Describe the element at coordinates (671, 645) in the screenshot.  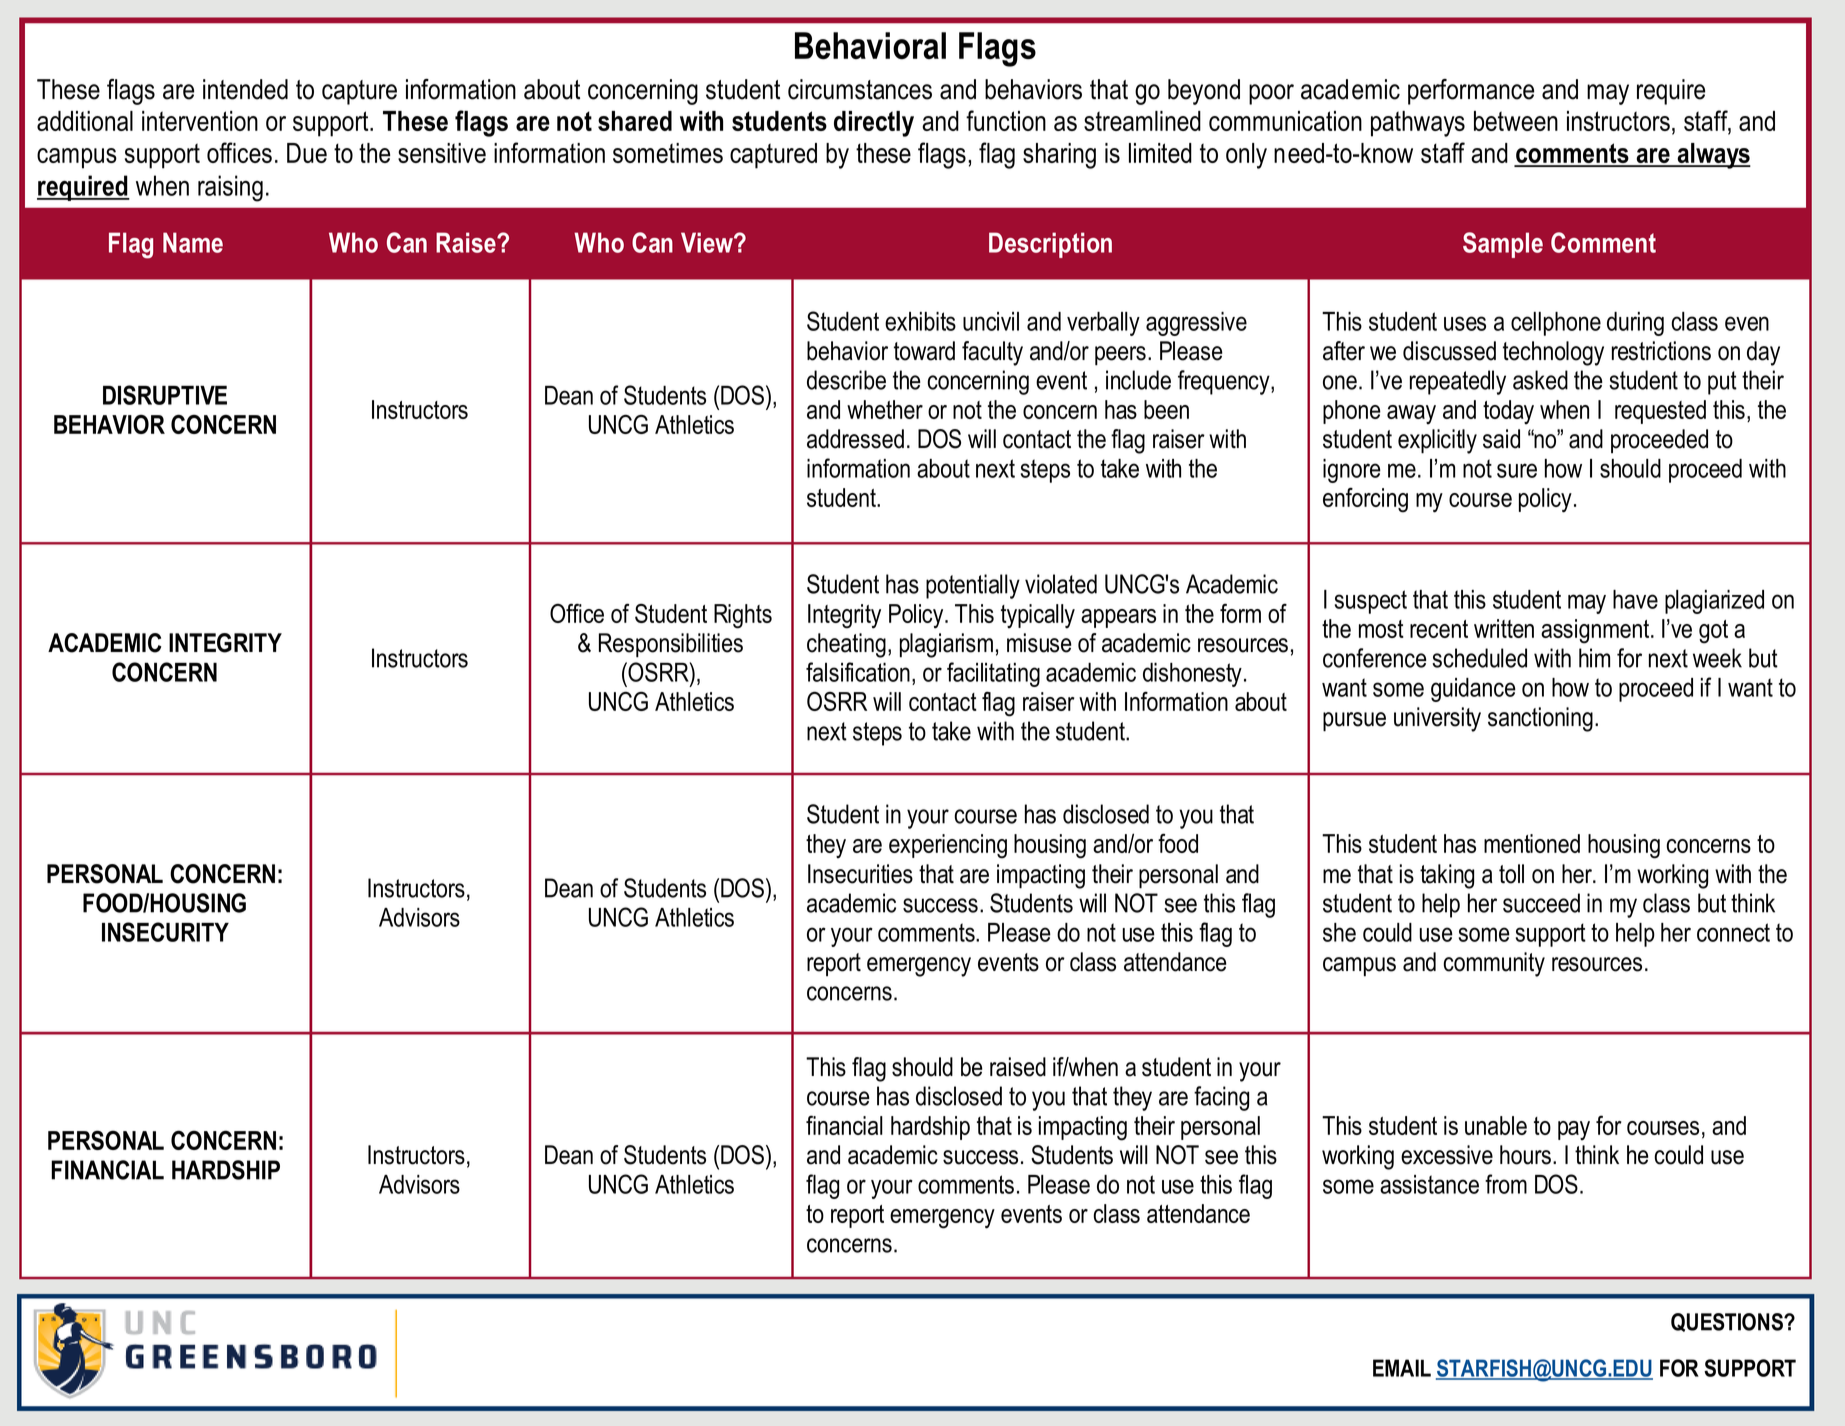
I see `Responsibilities` at that location.
